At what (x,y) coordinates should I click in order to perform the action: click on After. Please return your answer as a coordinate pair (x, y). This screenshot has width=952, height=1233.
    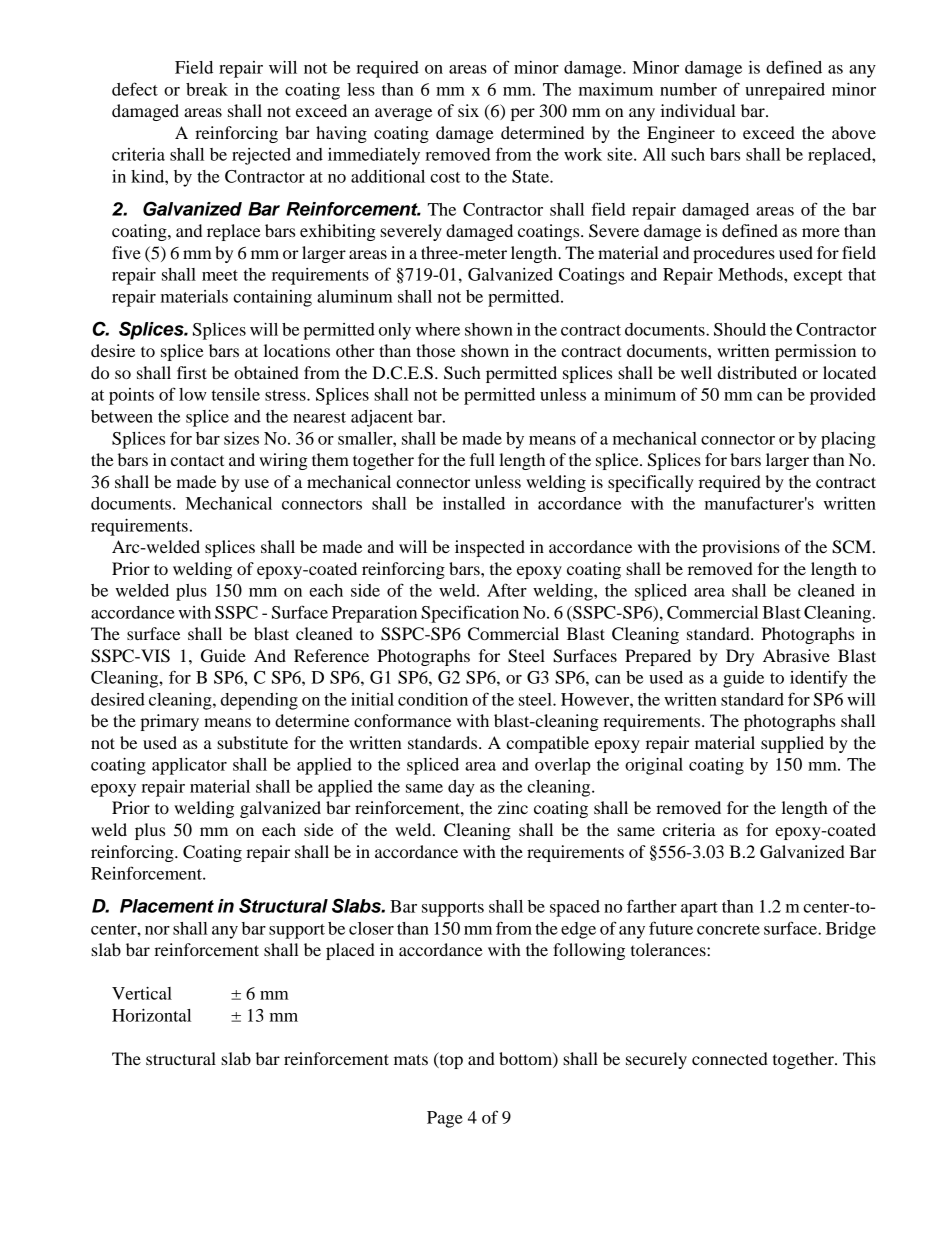
    Looking at the image, I should click on (507, 590).
